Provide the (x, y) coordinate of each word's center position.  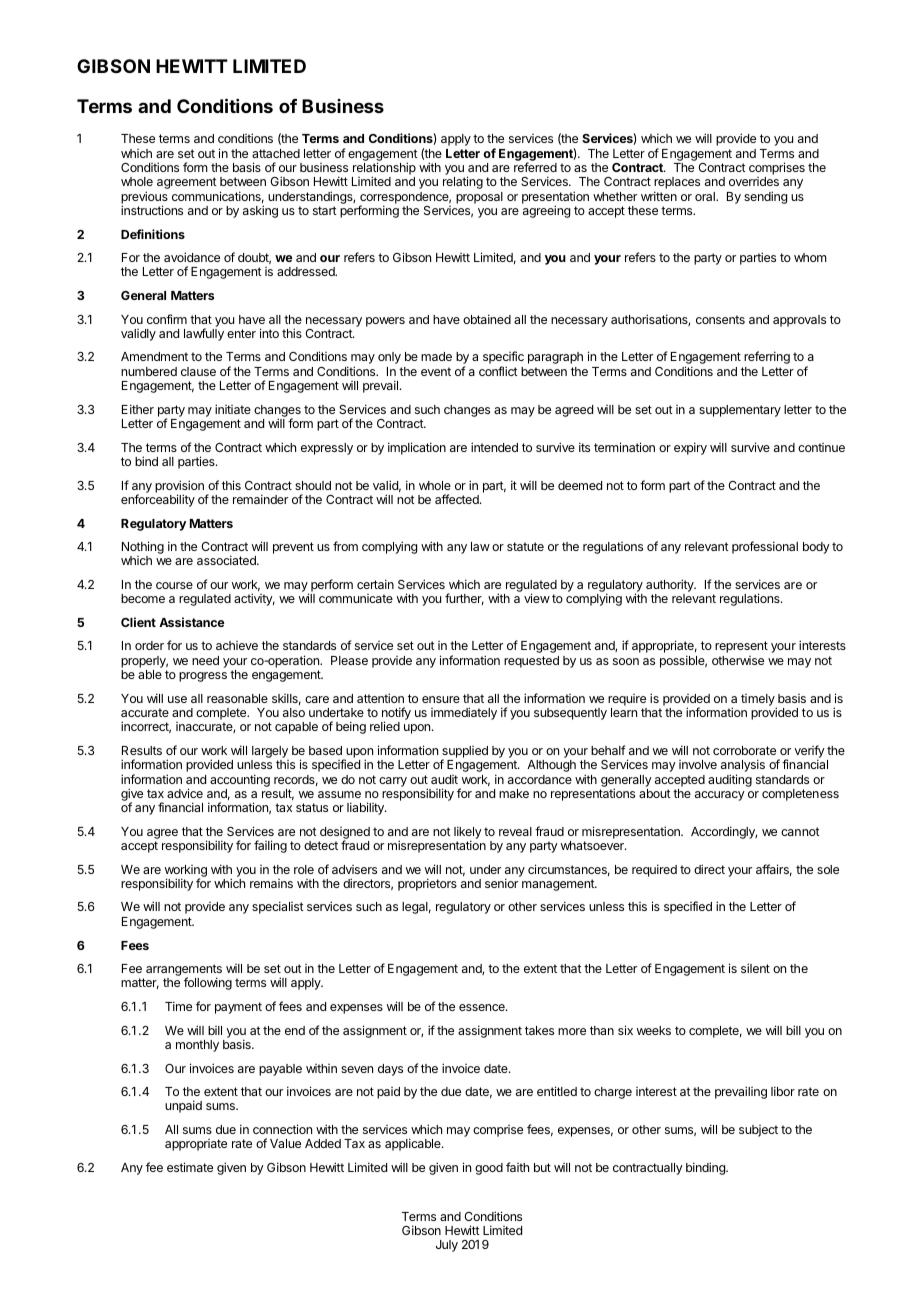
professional (765, 547)
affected (458, 499)
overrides (754, 181)
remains (271, 883)
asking (260, 211)
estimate (190, 1167)
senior (501, 883)
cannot (800, 831)
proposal (479, 198)
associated (227, 560)
